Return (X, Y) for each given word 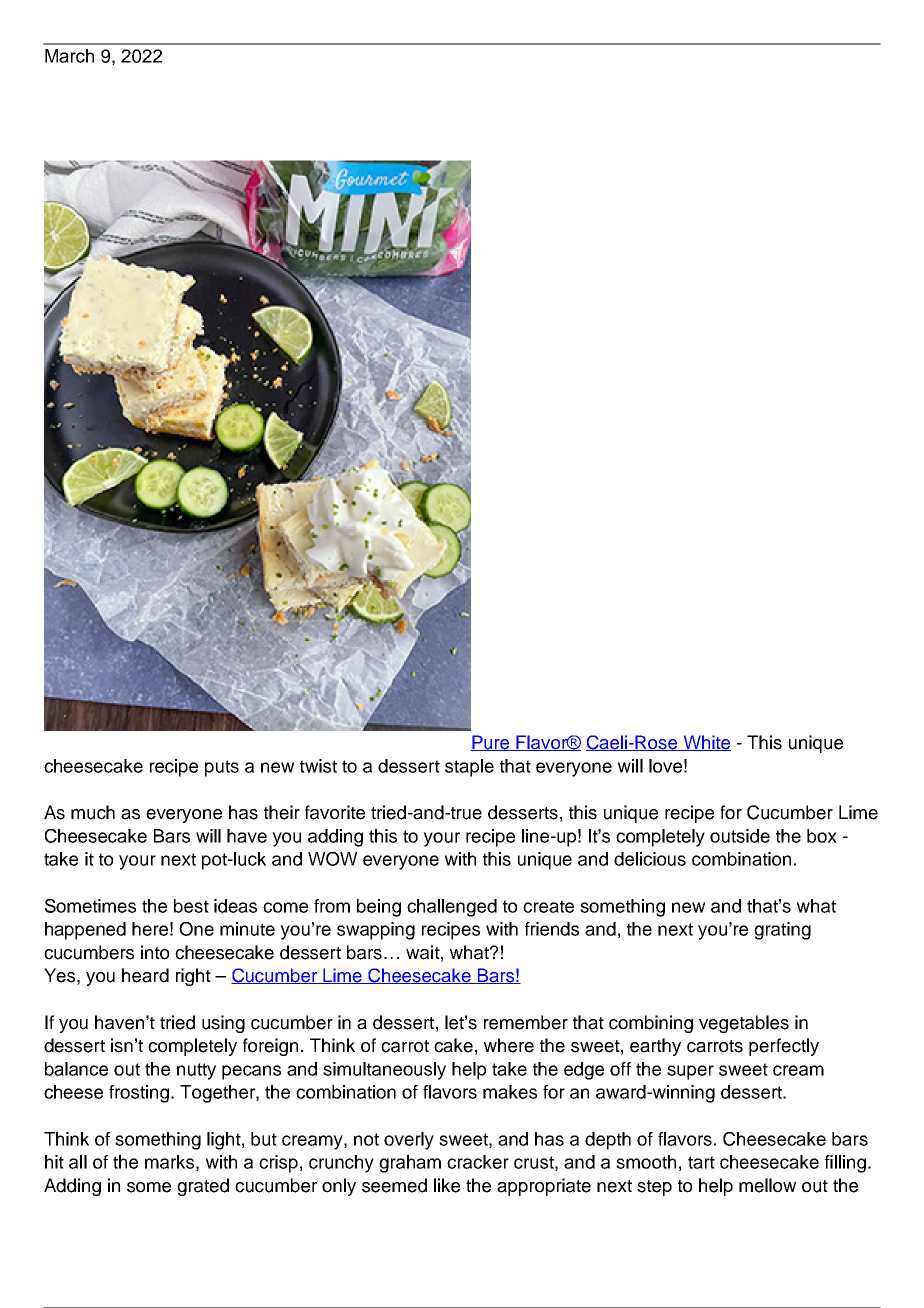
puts (222, 768)
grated (203, 1187)
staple (469, 768)
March (69, 56)
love (665, 766)
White (706, 743)
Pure (491, 743)
